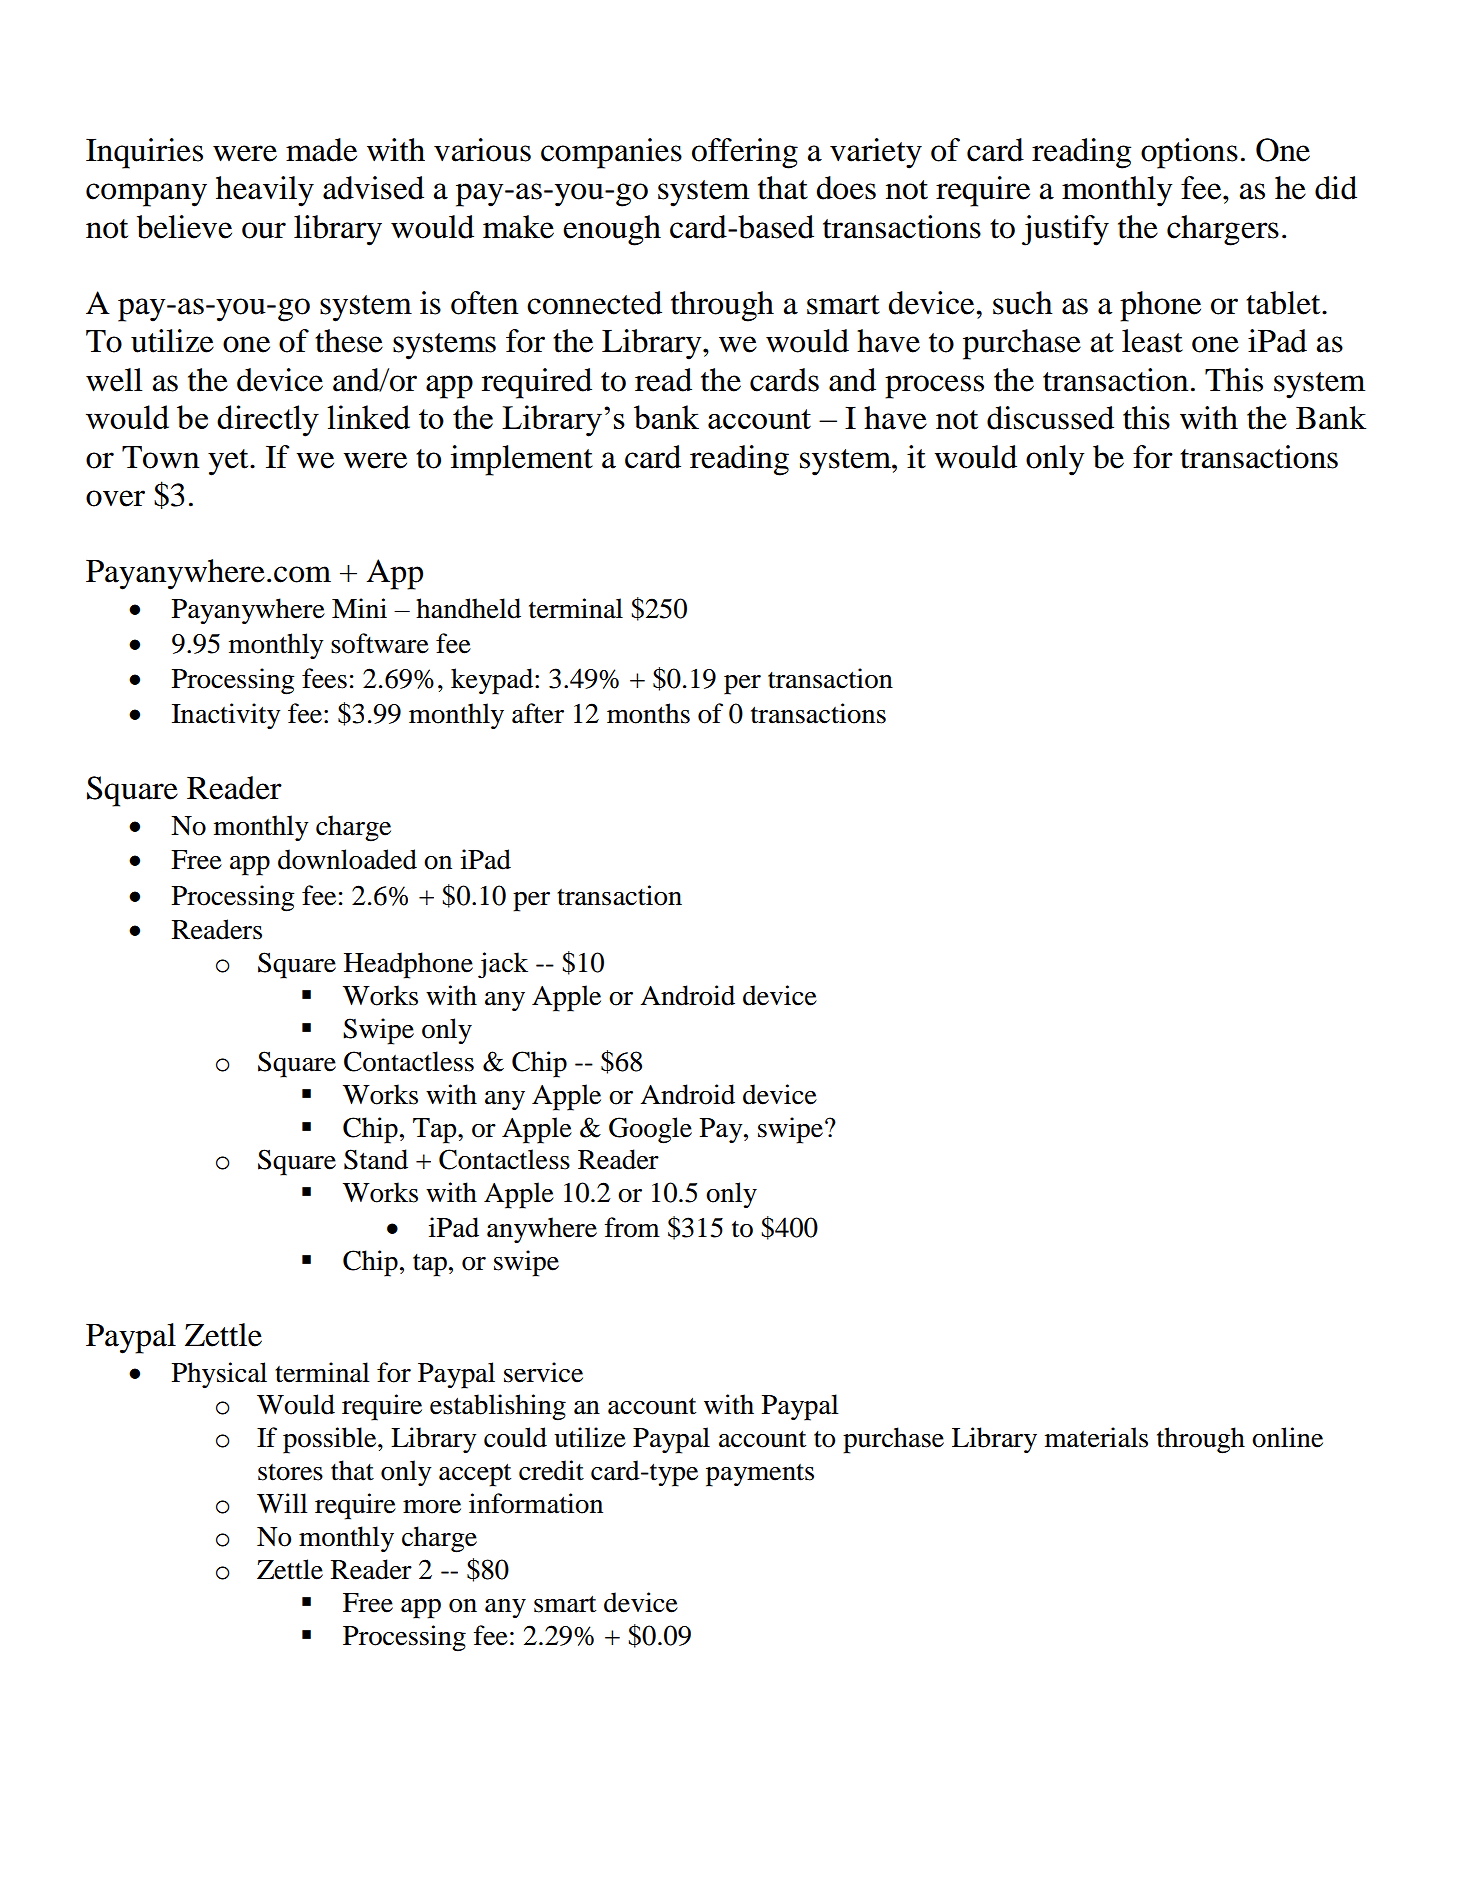  Describe the element at coordinates (648, 713) in the screenshot. I see `months` at that location.
